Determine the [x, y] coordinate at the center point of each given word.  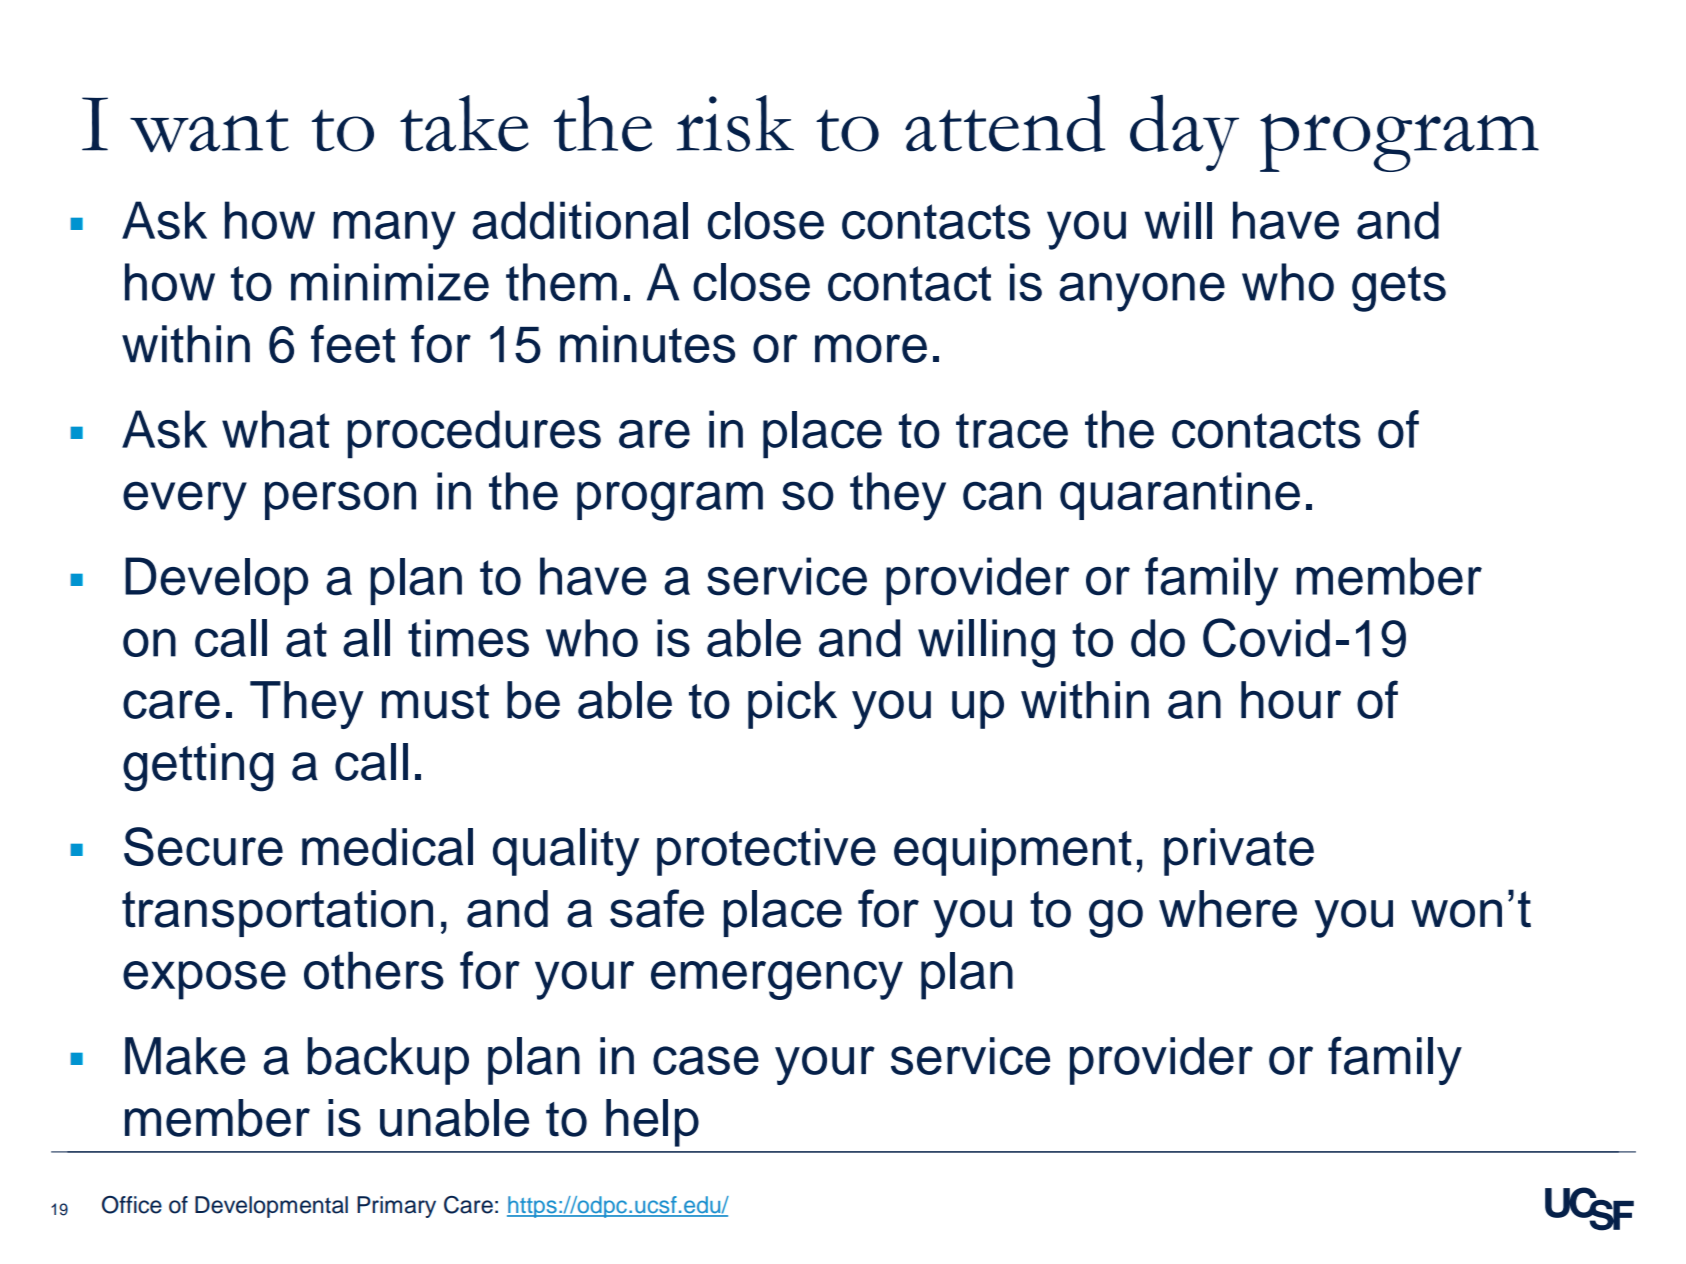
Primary [396, 1207]
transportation [277, 913]
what [275, 429]
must [435, 701]
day [1184, 133]
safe [657, 908]
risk [735, 123]
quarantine [1180, 496]
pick [792, 705]
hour [1291, 700]
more [871, 348]
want [209, 131]
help [652, 1123]
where [1228, 909]
